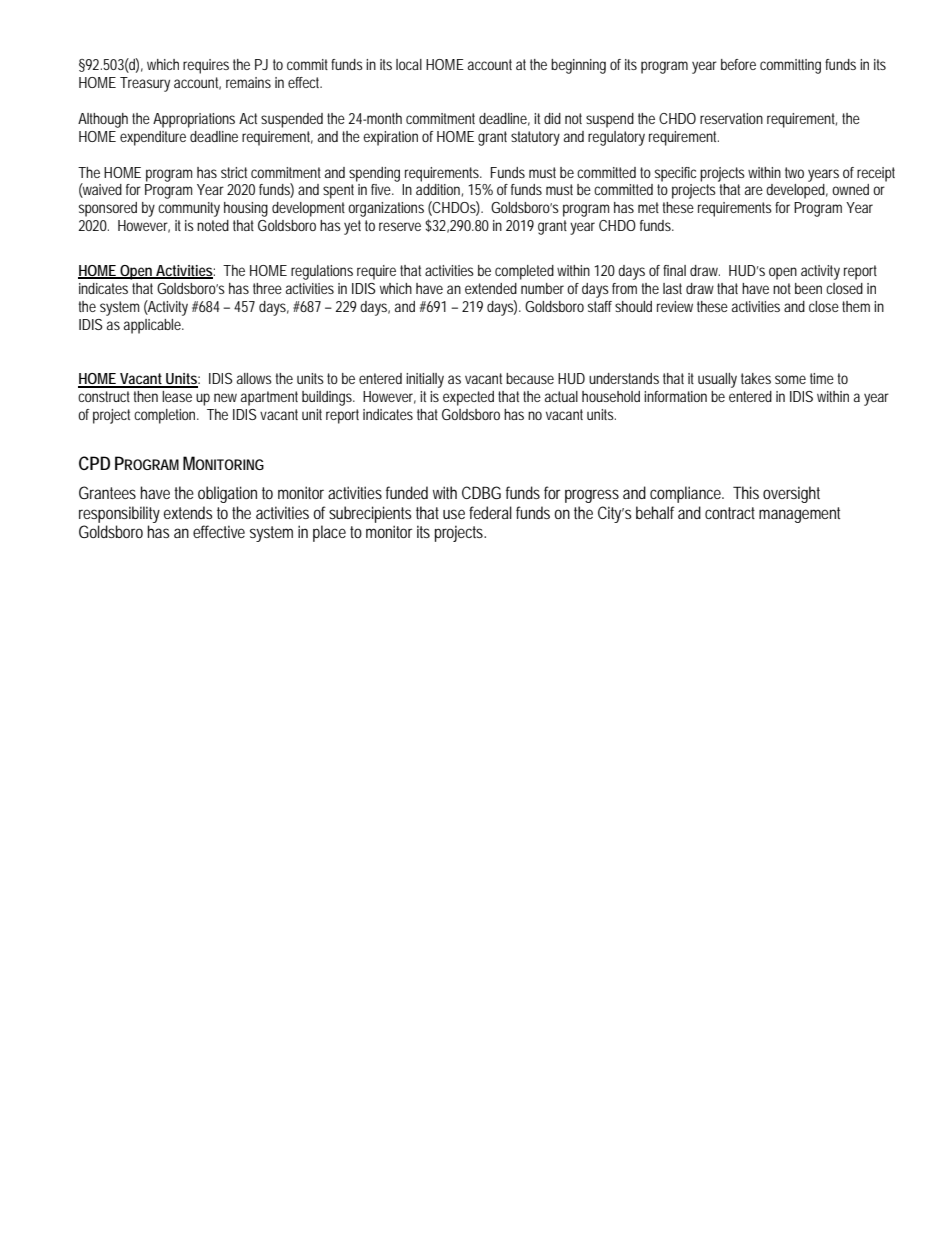  What do you see at coordinates (468, 398) in the image?
I see `expected` at bounding box center [468, 398].
